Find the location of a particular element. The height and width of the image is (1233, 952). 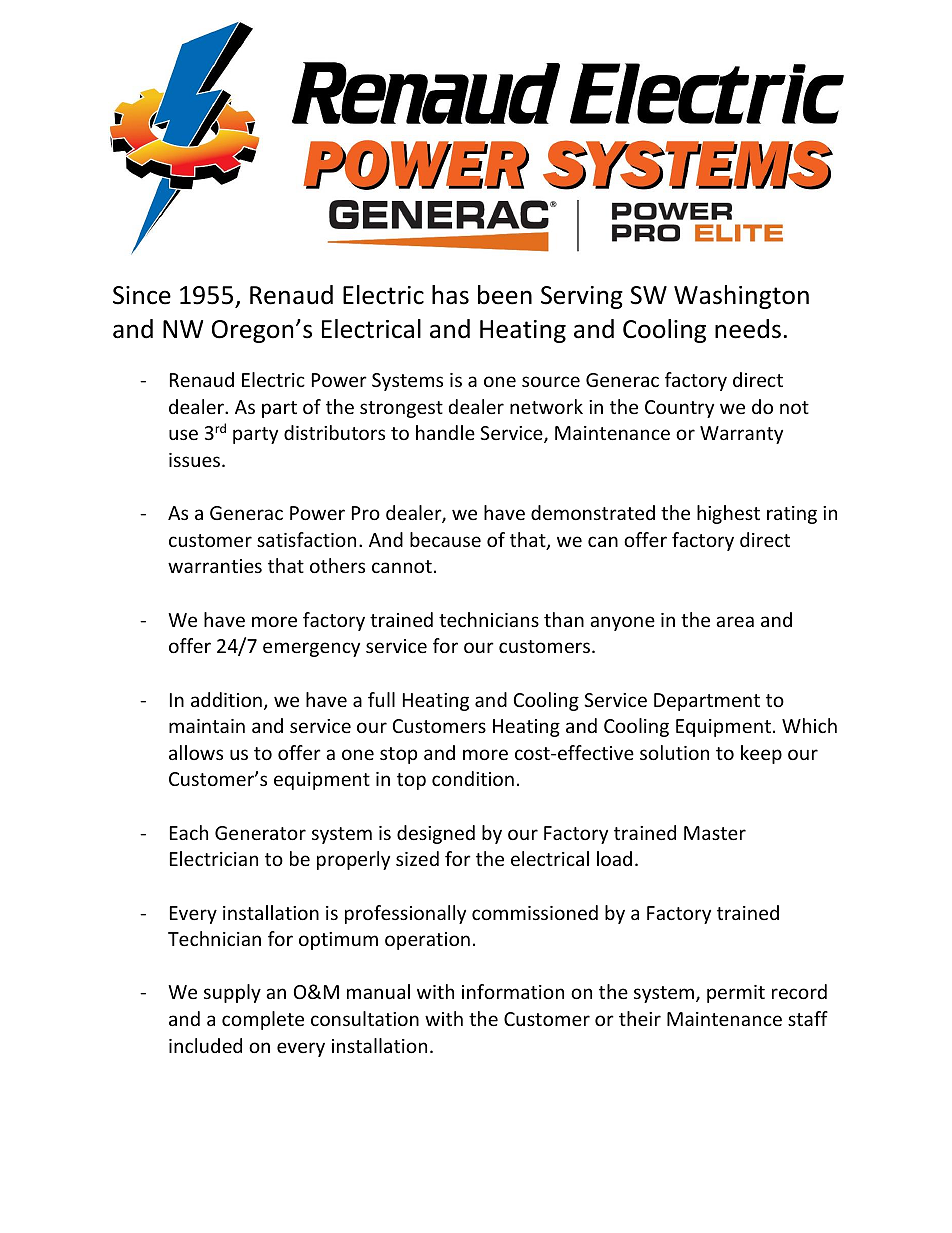

needs is located at coordinates (748, 329).
